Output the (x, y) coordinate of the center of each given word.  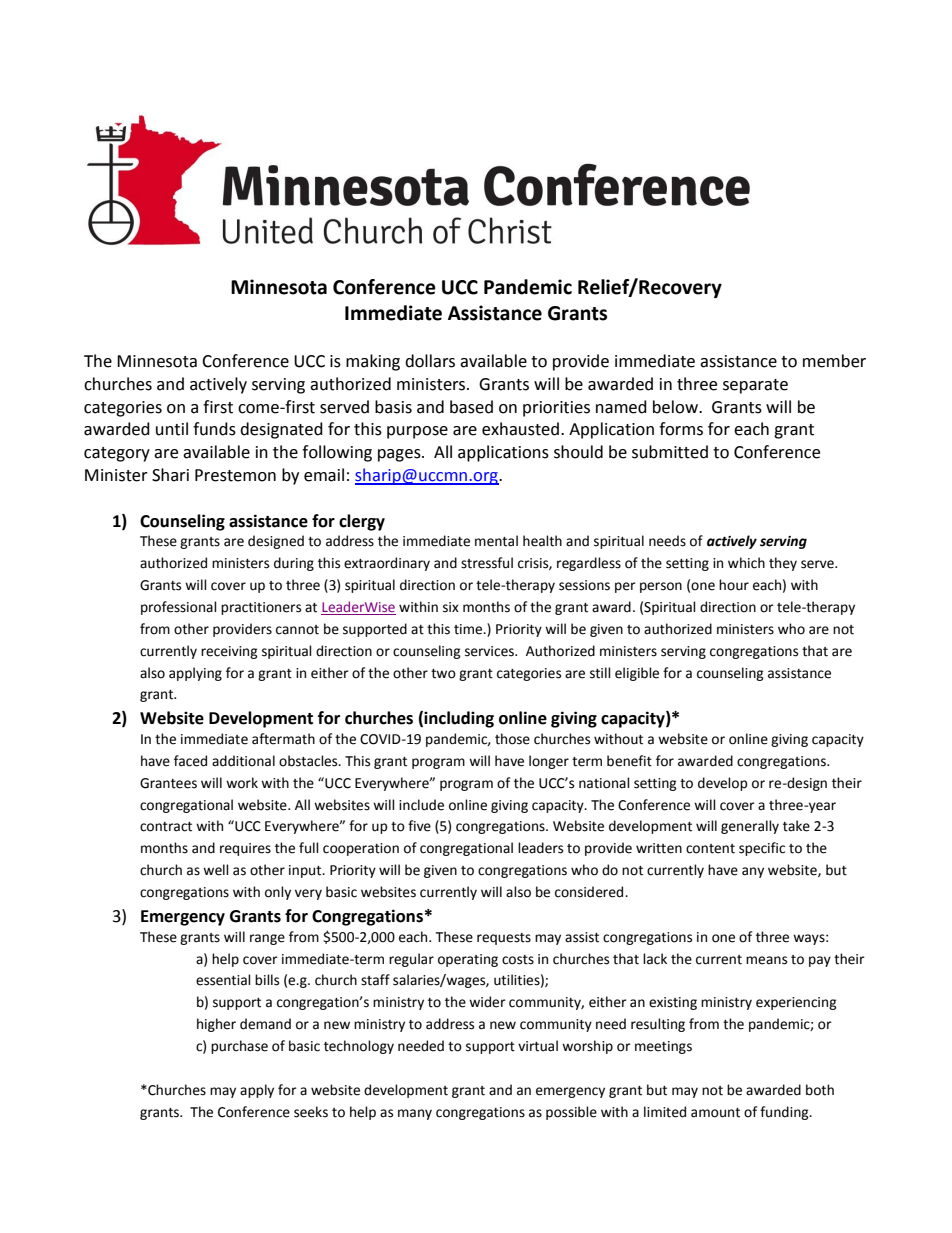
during (294, 564)
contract (166, 827)
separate (755, 386)
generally (750, 827)
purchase (239, 1047)
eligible (637, 674)
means (766, 960)
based (471, 407)
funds (214, 429)
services (490, 651)
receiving (229, 652)
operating (468, 960)
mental (496, 541)
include (421, 805)
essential (223, 980)
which (746, 563)
